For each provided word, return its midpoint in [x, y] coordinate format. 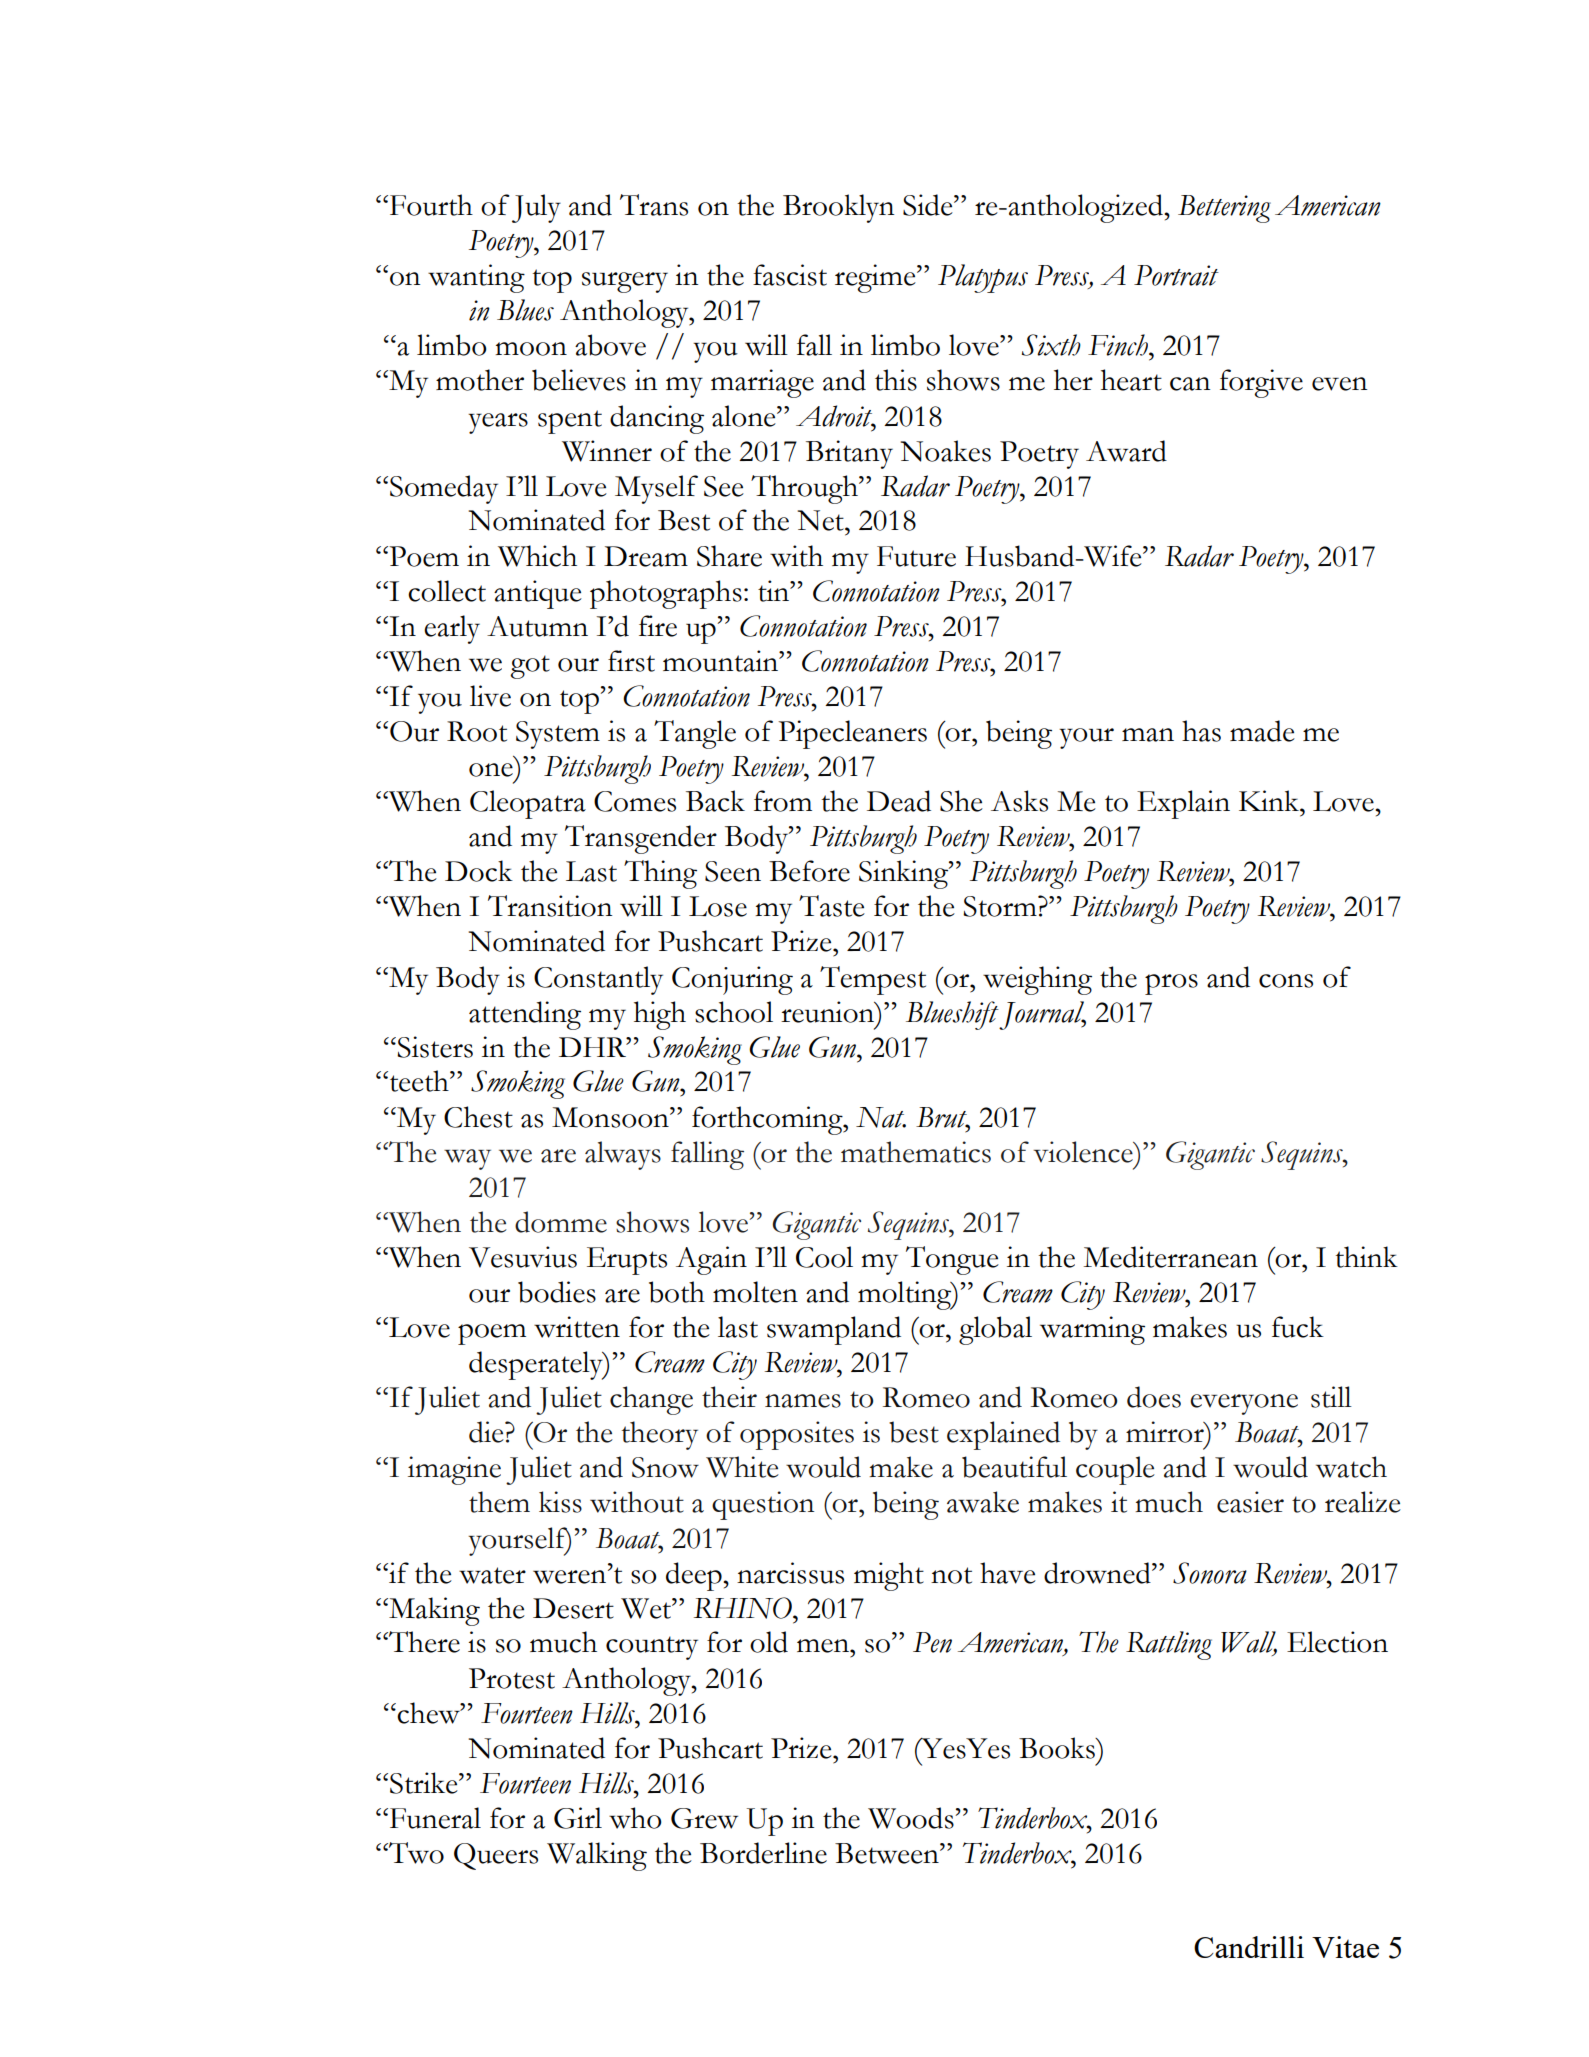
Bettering [1224, 209]
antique [538, 594]
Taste [832, 906]
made [1262, 731]
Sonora [1210, 1573]
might [889, 1576]
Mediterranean [1170, 1257]
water [492, 1575]
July [536, 208]
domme [561, 1222]
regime [876, 278]
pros [1171, 984]
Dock [479, 871]
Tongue [952, 1260]
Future [916, 556]
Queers [496, 1856]
